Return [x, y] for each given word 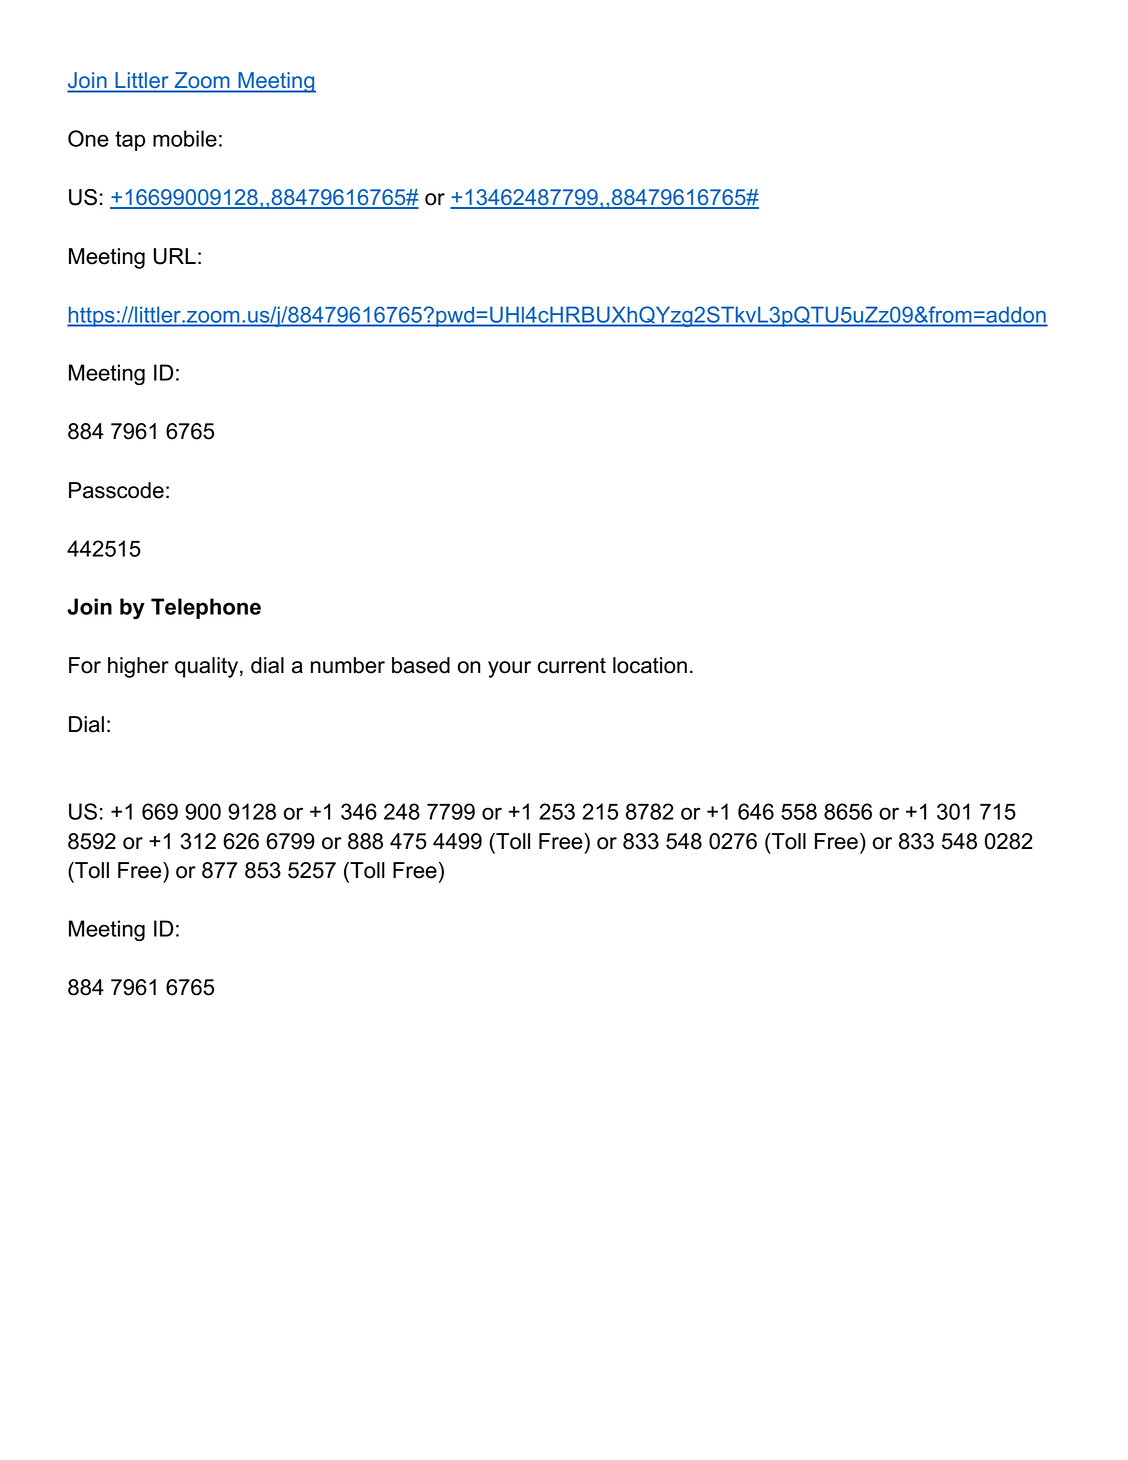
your [509, 669]
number [348, 665]
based [421, 665]
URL [175, 256]
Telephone [206, 608]
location [650, 665]
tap [130, 141]
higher [138, 667]
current [572, 666]
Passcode [116, 490]
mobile [185, 138]
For [85, 665]
